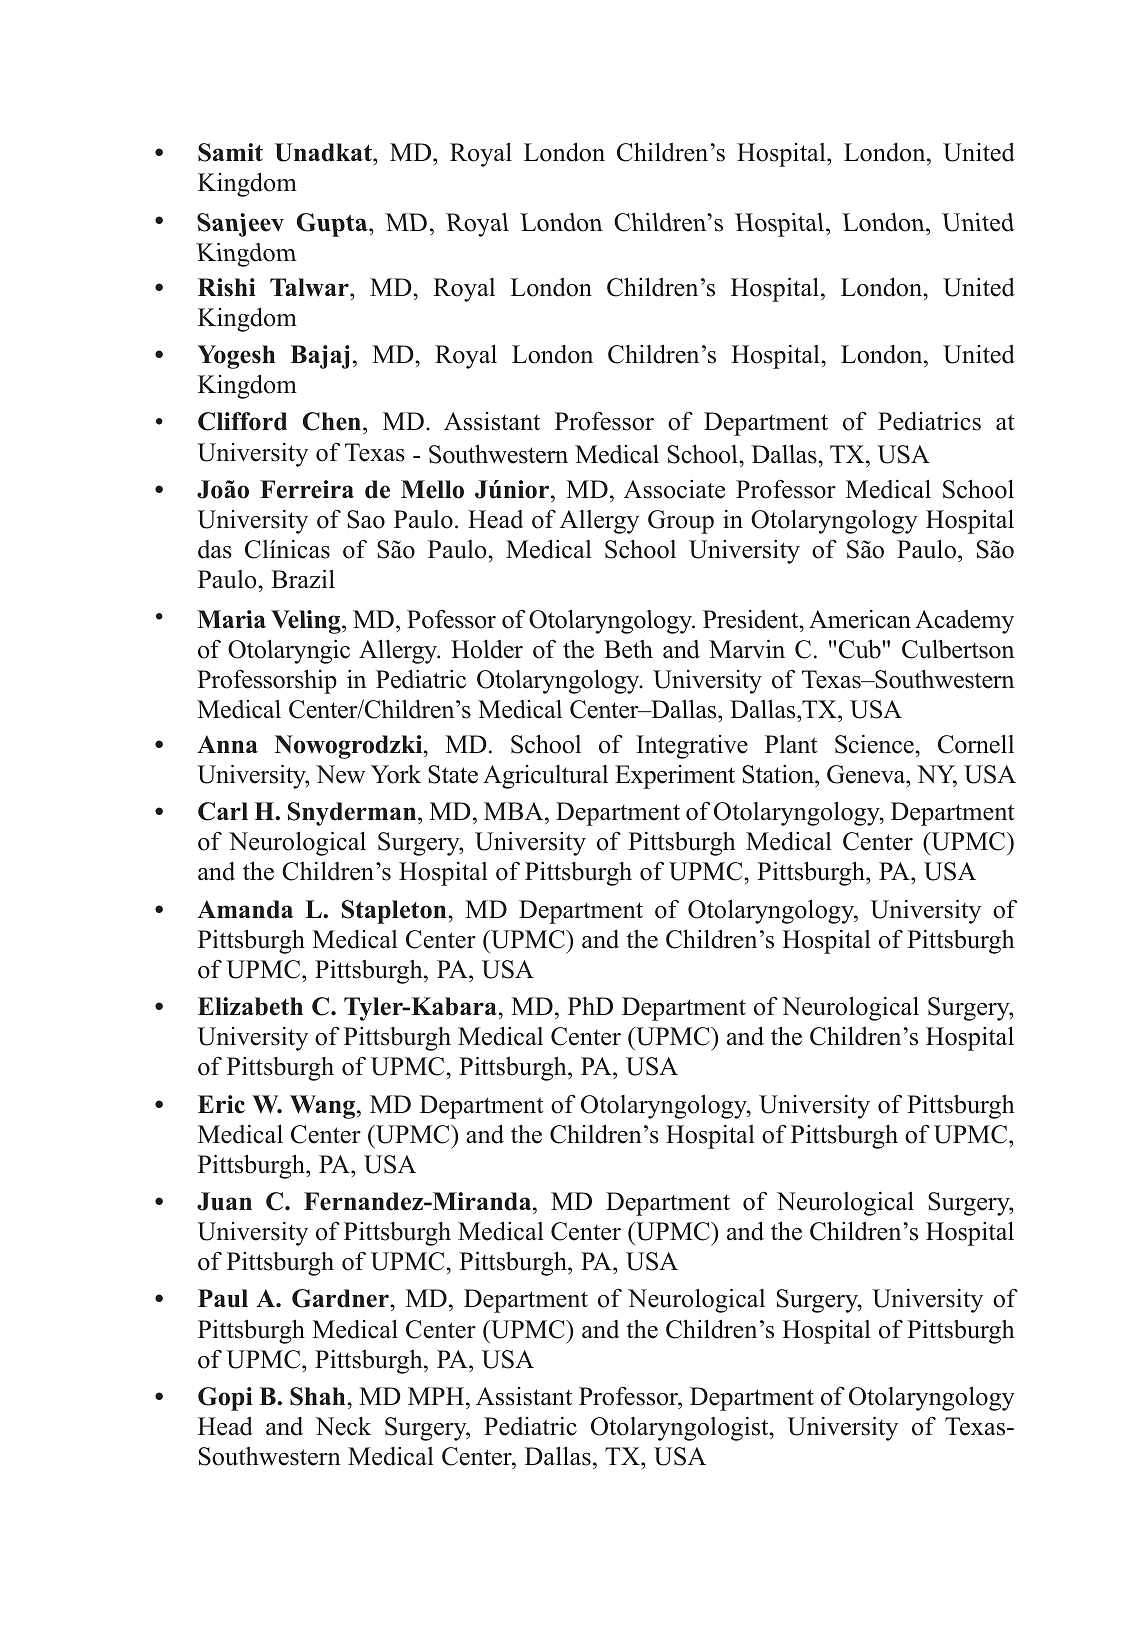  I want to click on Neck, so click(343, 1426).
